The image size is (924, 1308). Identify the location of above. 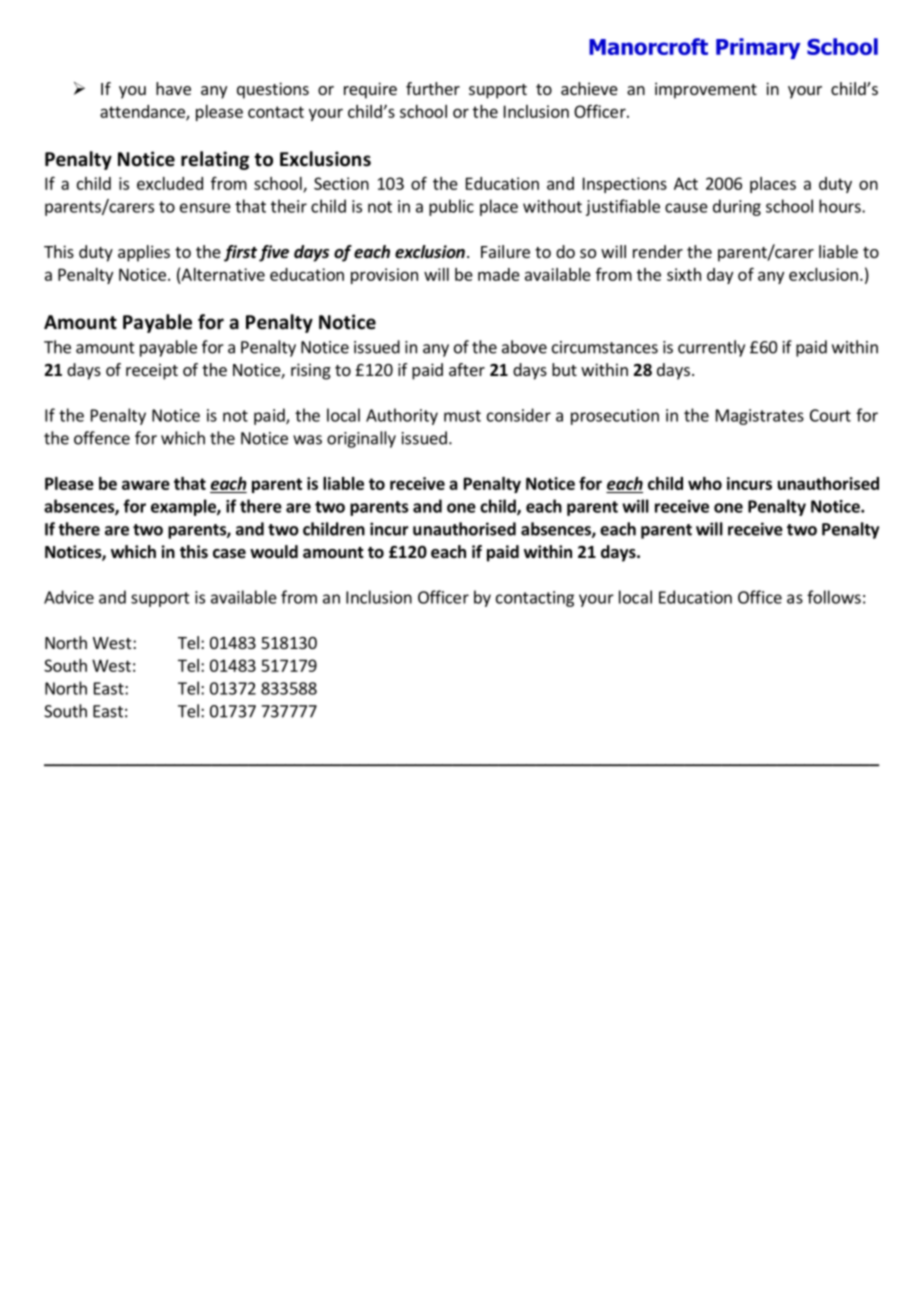
(524, 347).
